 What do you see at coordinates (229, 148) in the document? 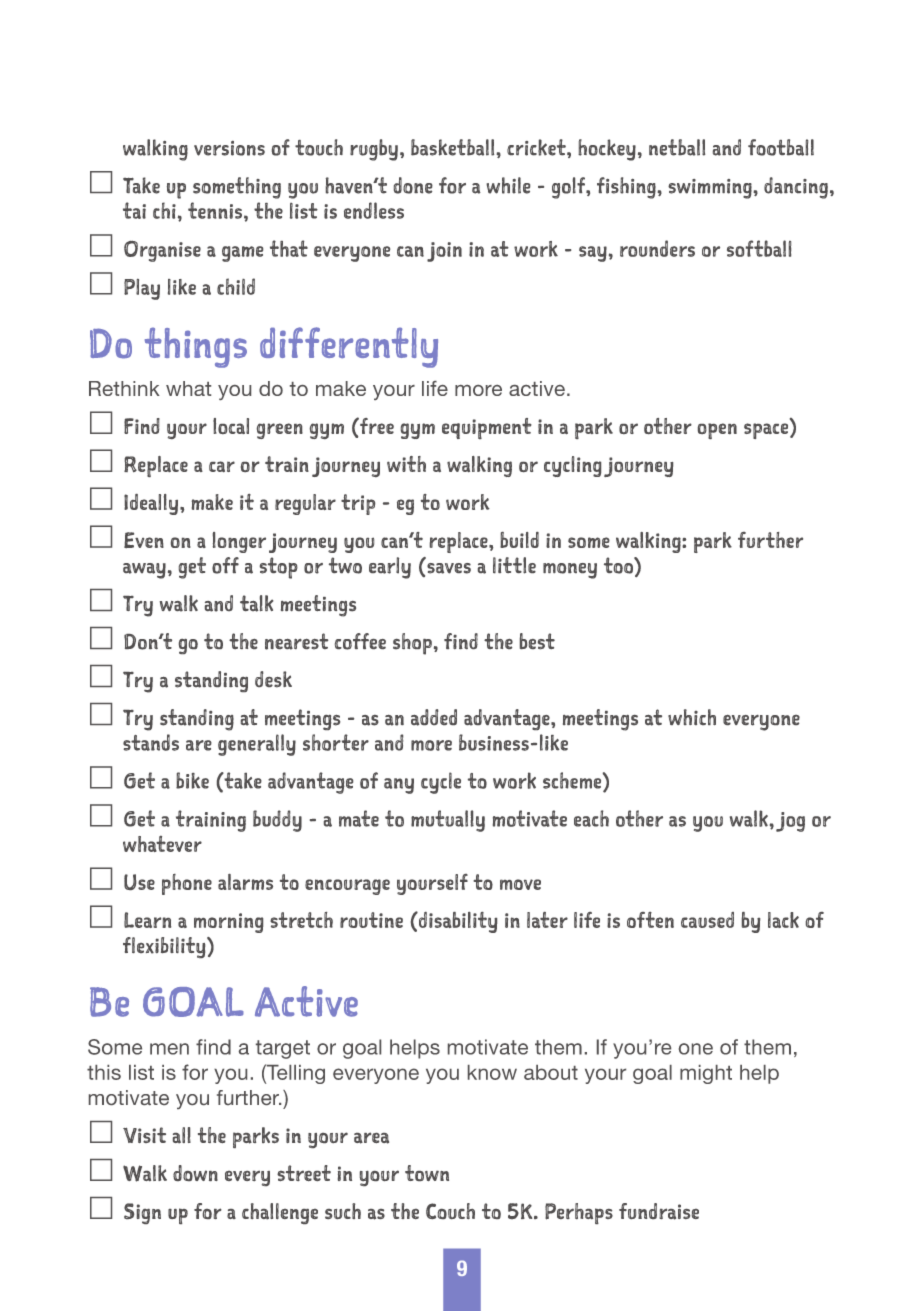
I see `versions` at bounding box center [229, 148].
